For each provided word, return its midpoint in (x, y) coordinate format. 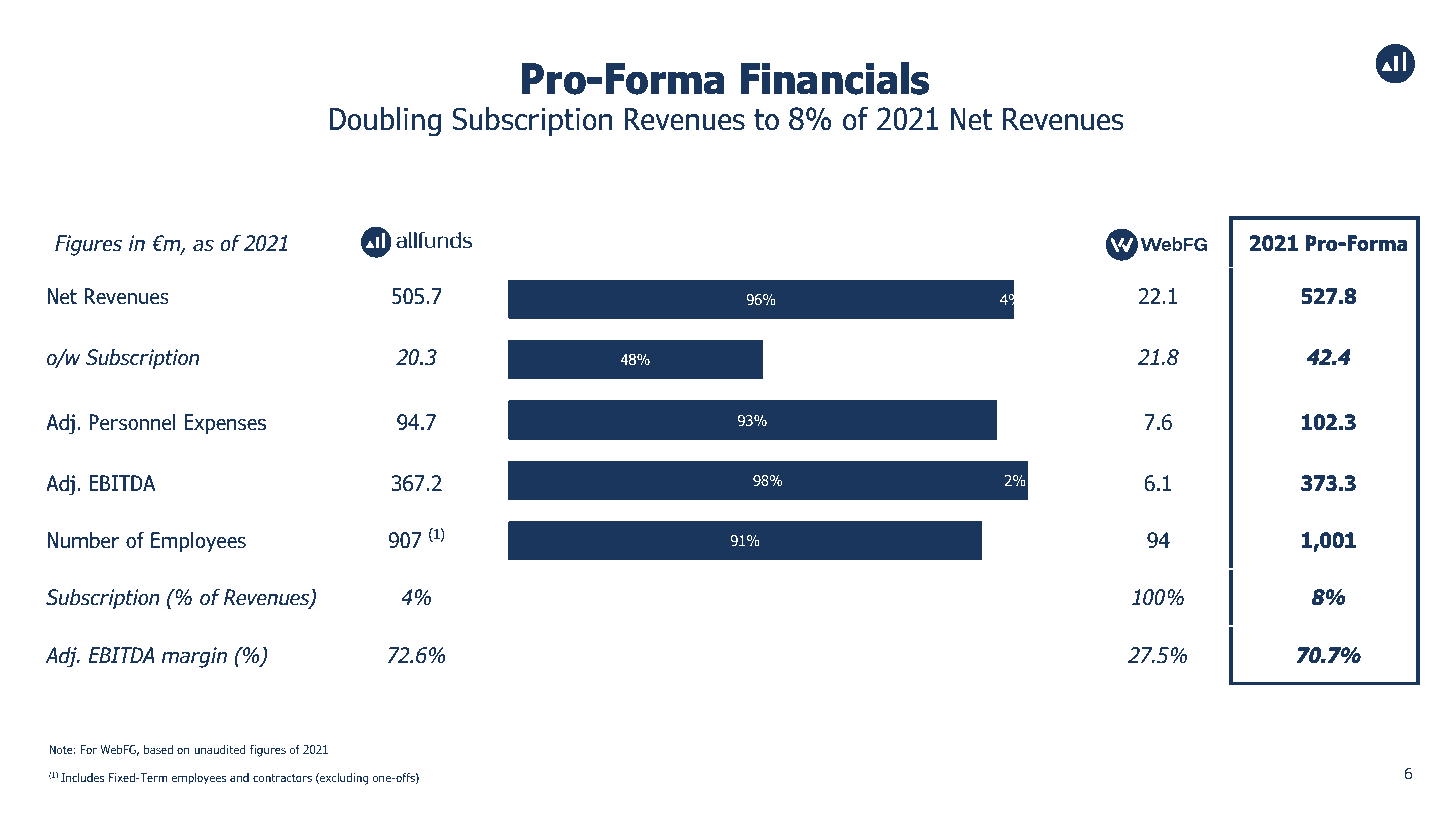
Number (83, 540)
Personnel (132, 422)
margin (194, 657)
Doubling (385, 122)
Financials (835, 78)
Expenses (225, 424)
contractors (282, 777)
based (158, 749)
